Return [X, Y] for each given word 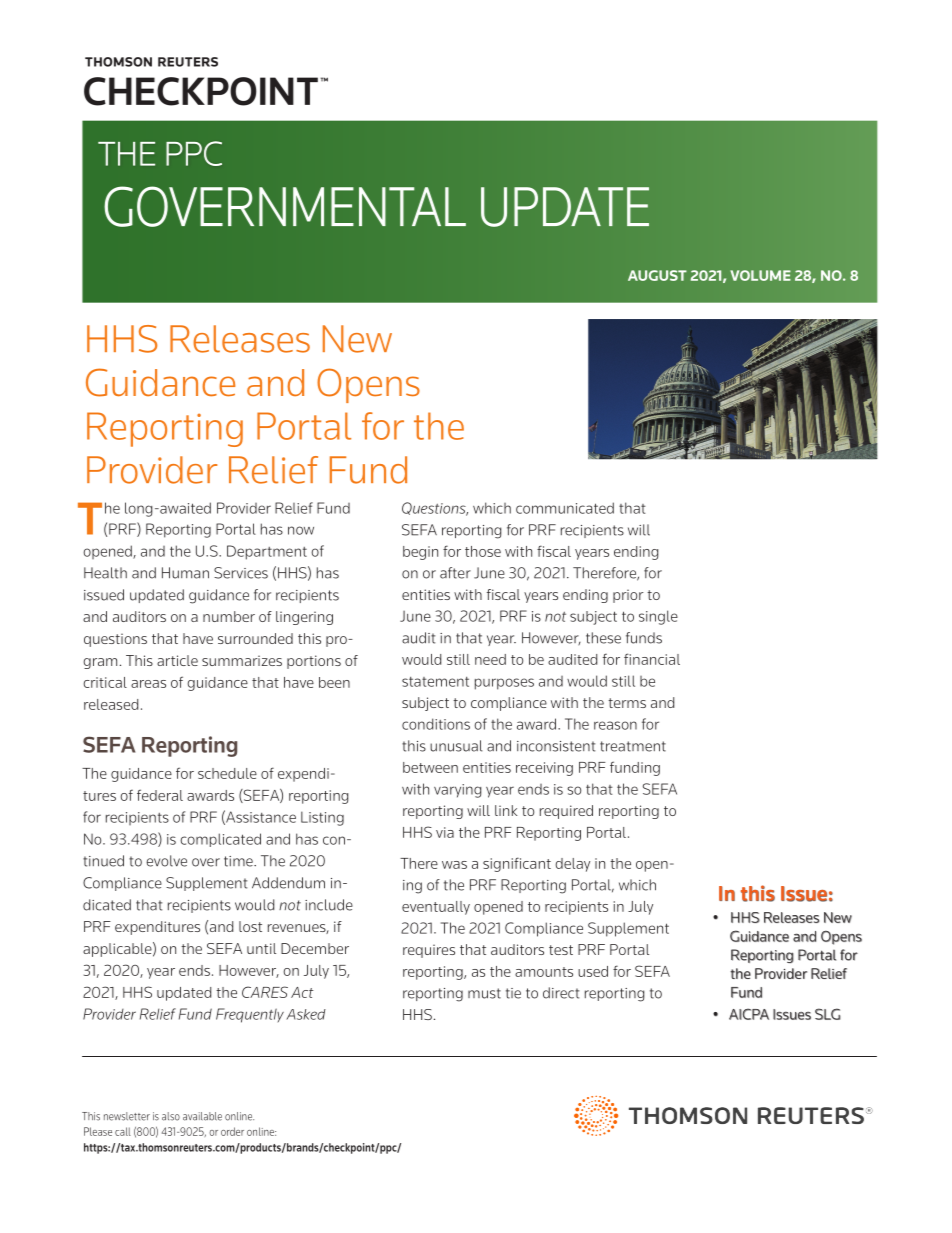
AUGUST [657, 275]
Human [185, 573]
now [301, 530]
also [171, 1116]
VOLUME [760, 275]
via [445, 832]
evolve [166, 861]
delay [572, 865]
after [455, 573]
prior [628, 596]
